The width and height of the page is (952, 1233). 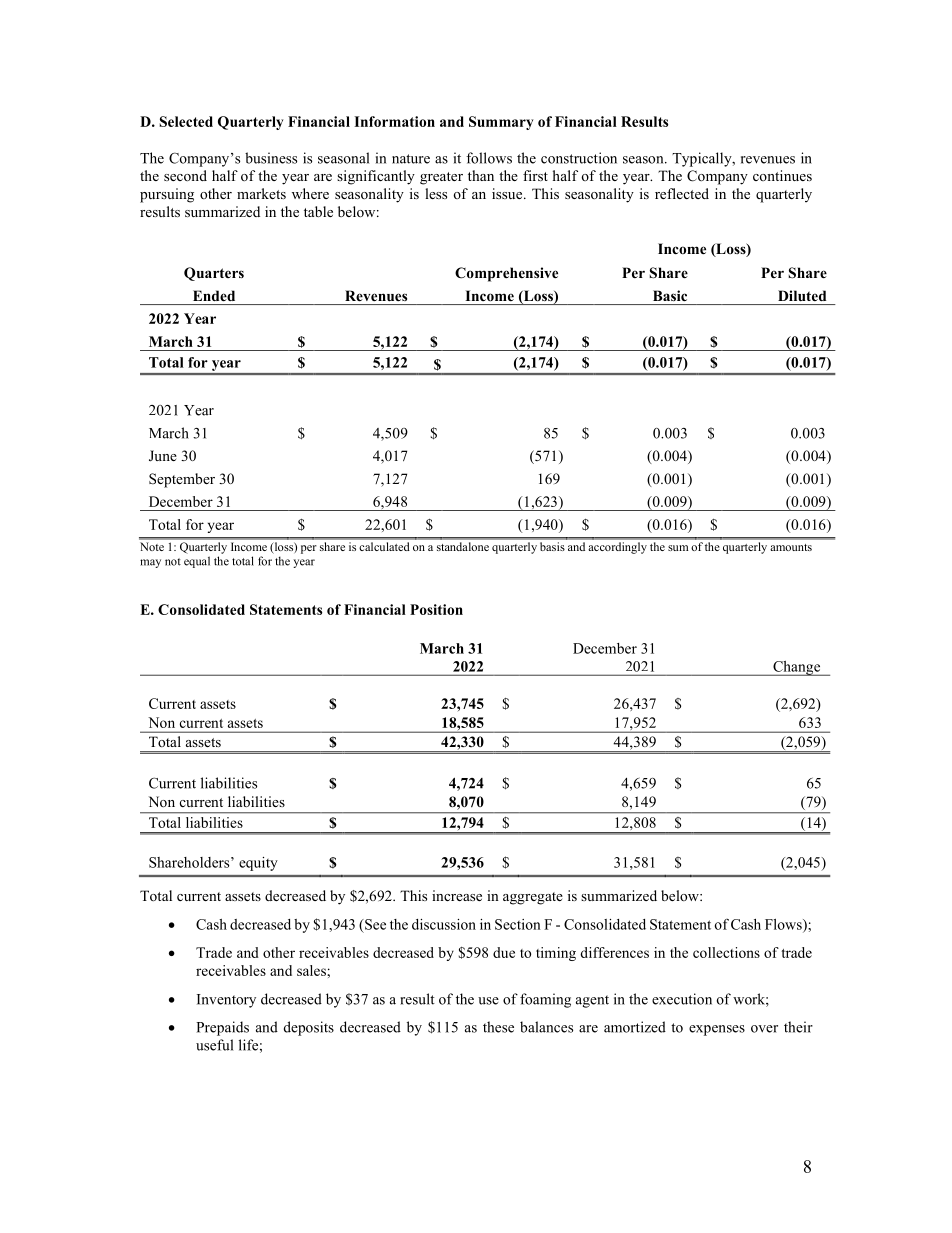 I want to click on increase, so click(x=457, y=895).
